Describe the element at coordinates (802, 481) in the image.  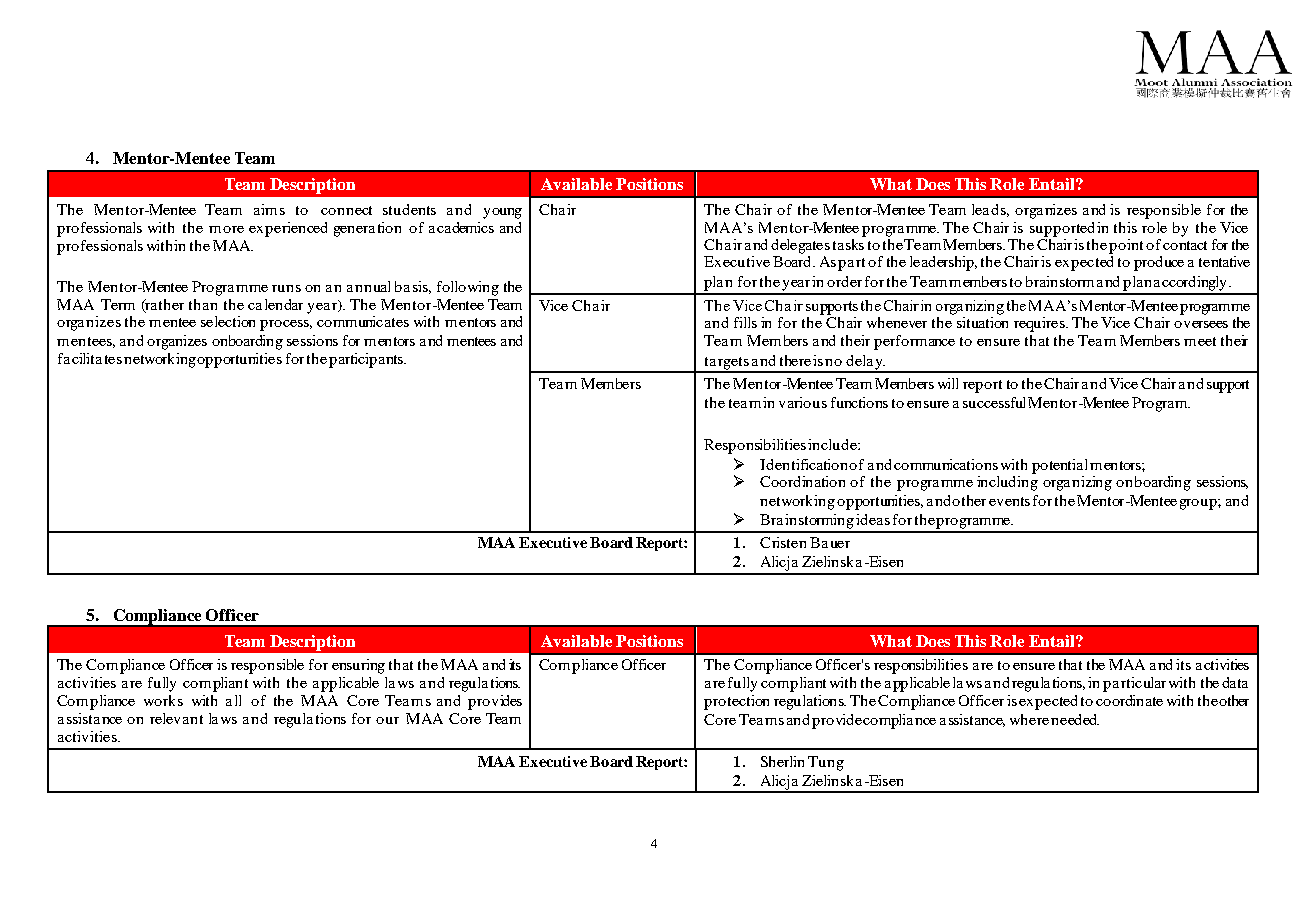
I see `Coordination` at that location.
